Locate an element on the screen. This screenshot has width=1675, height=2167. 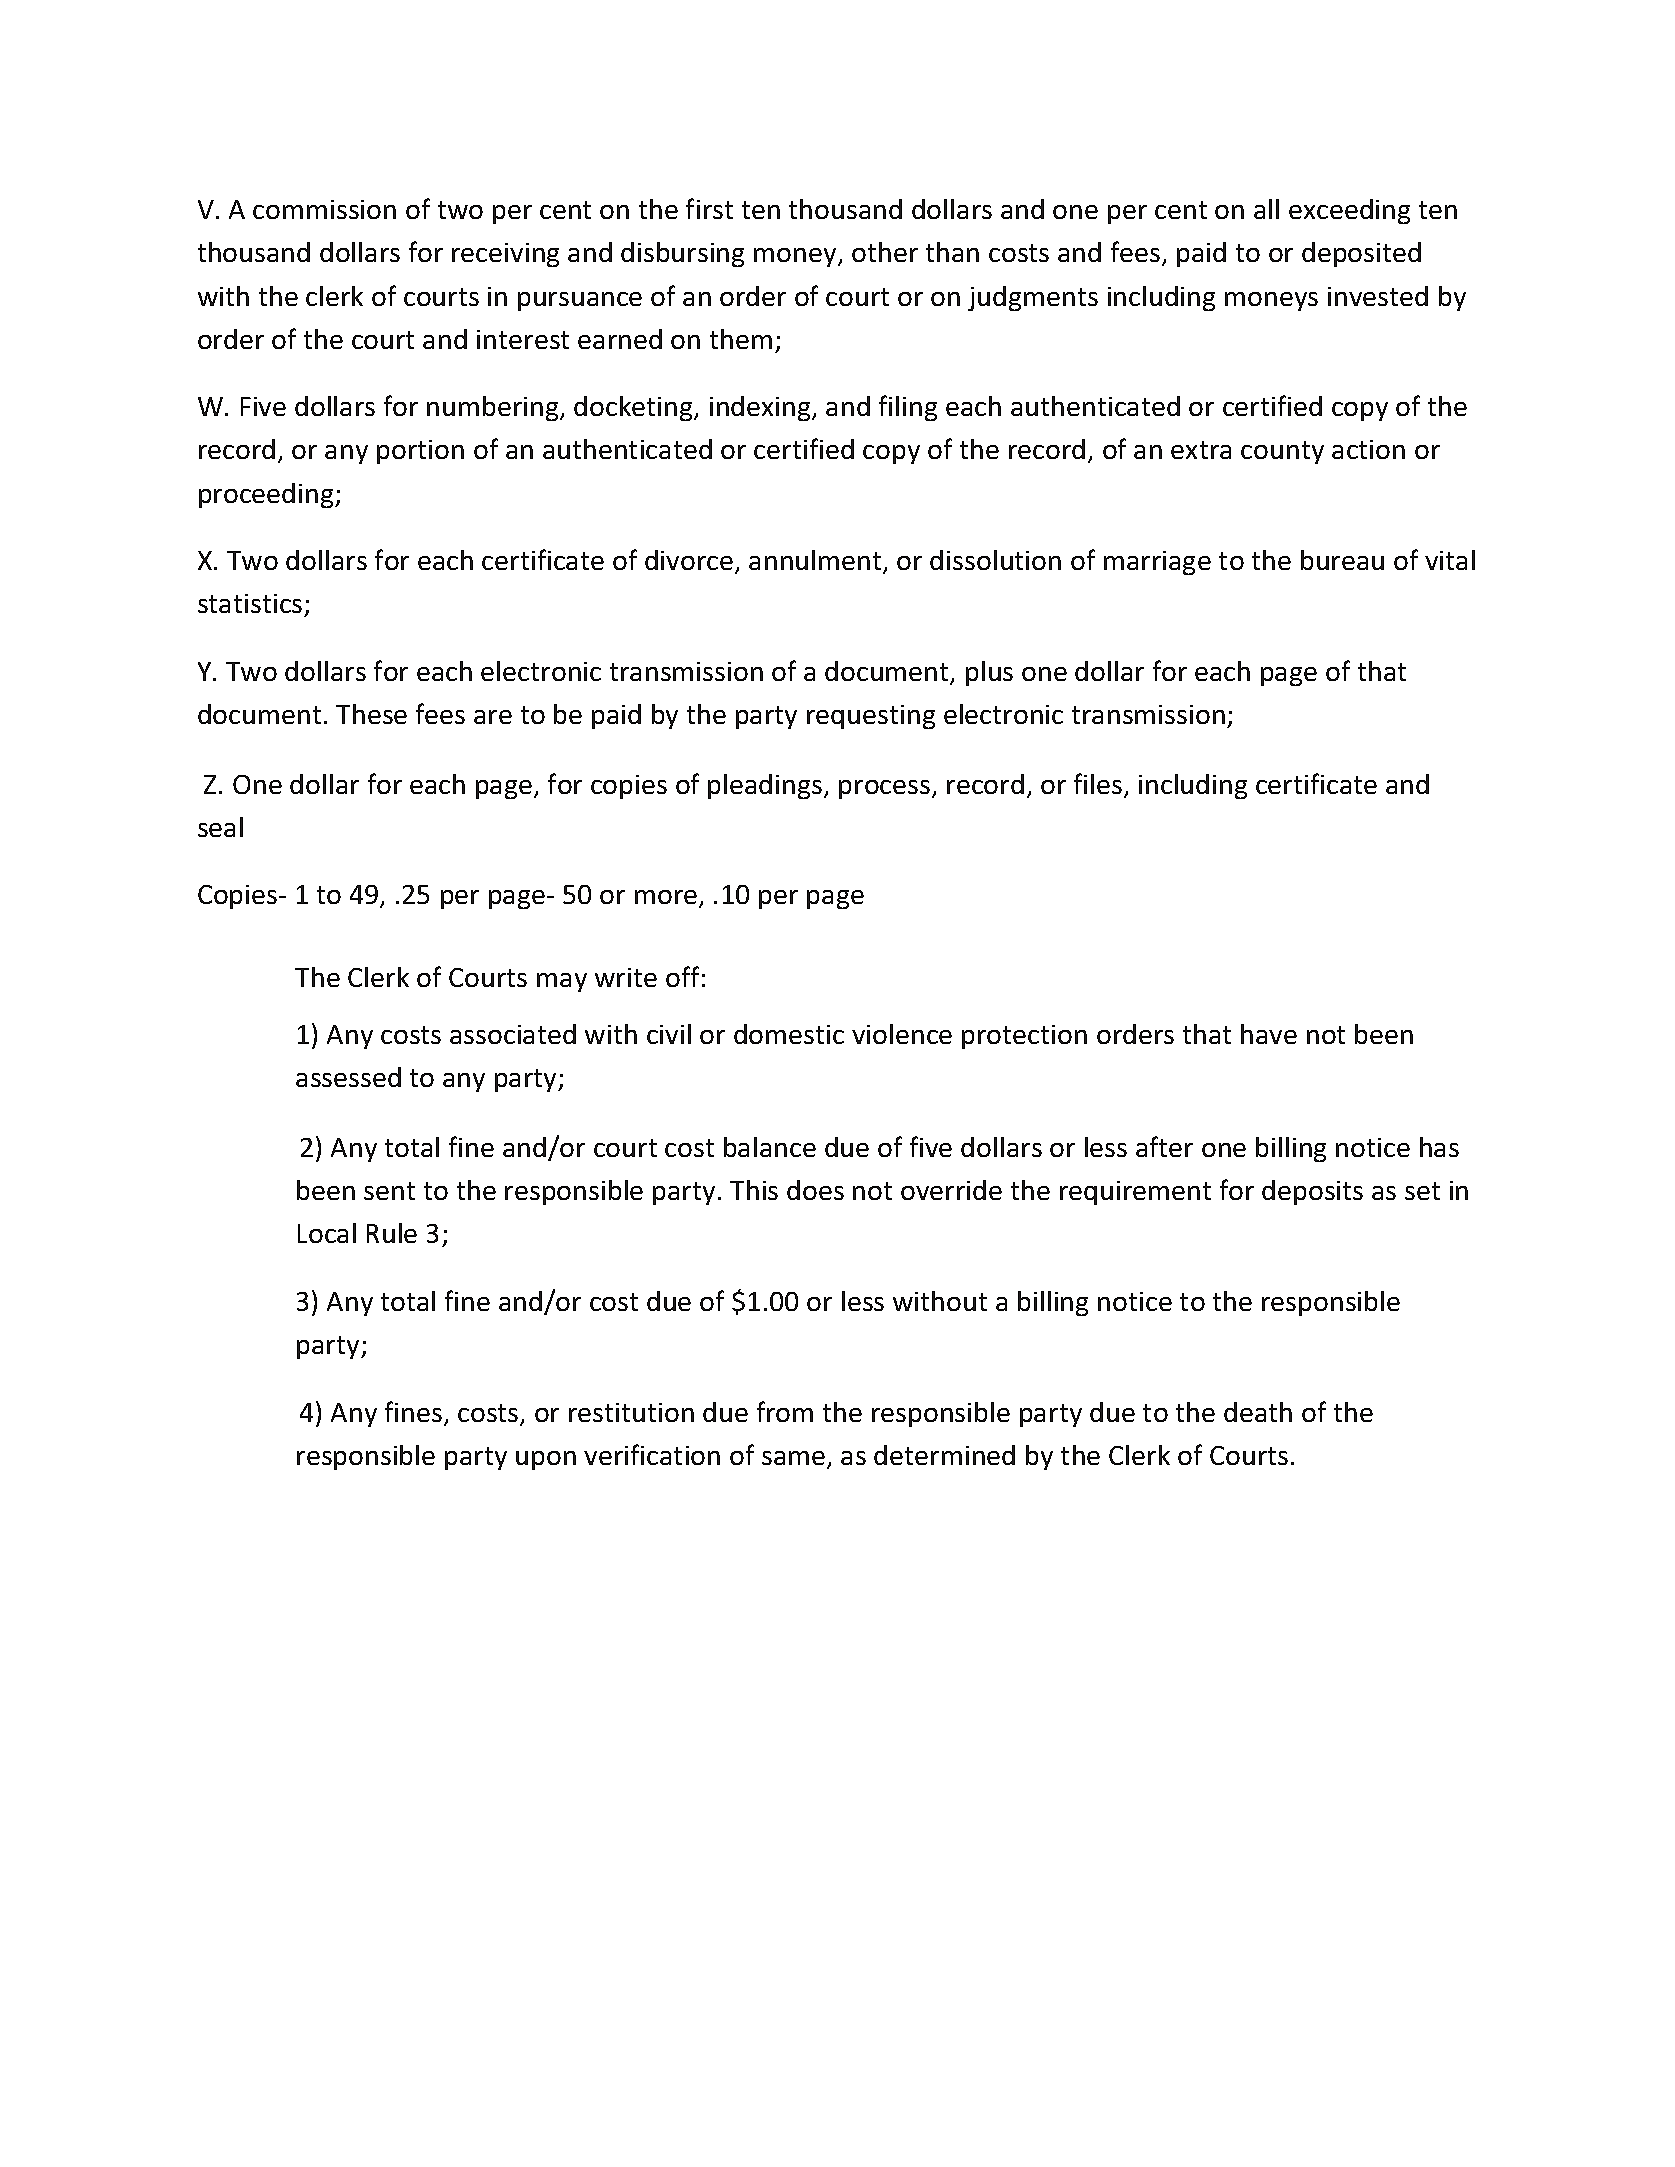
deposits is located at coordinates (1312, 1192).
